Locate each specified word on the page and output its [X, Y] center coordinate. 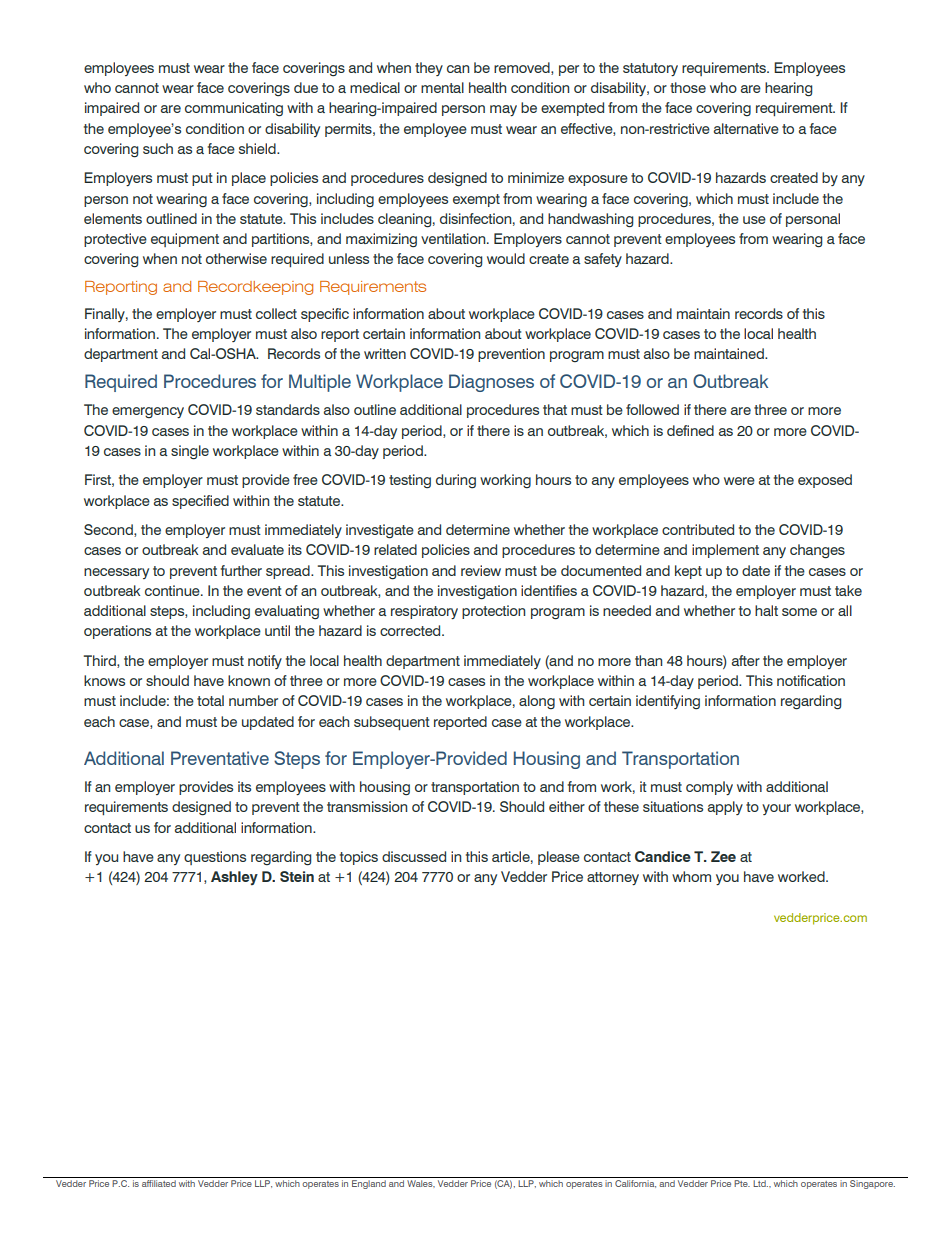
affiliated [159, 1183]
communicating [234, 109]
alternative [746, 128]
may [503, 110]
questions [215, 858]
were [739, 481]
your [776, 809]
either [567, 806]
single [190, 452]
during [456, 481]
